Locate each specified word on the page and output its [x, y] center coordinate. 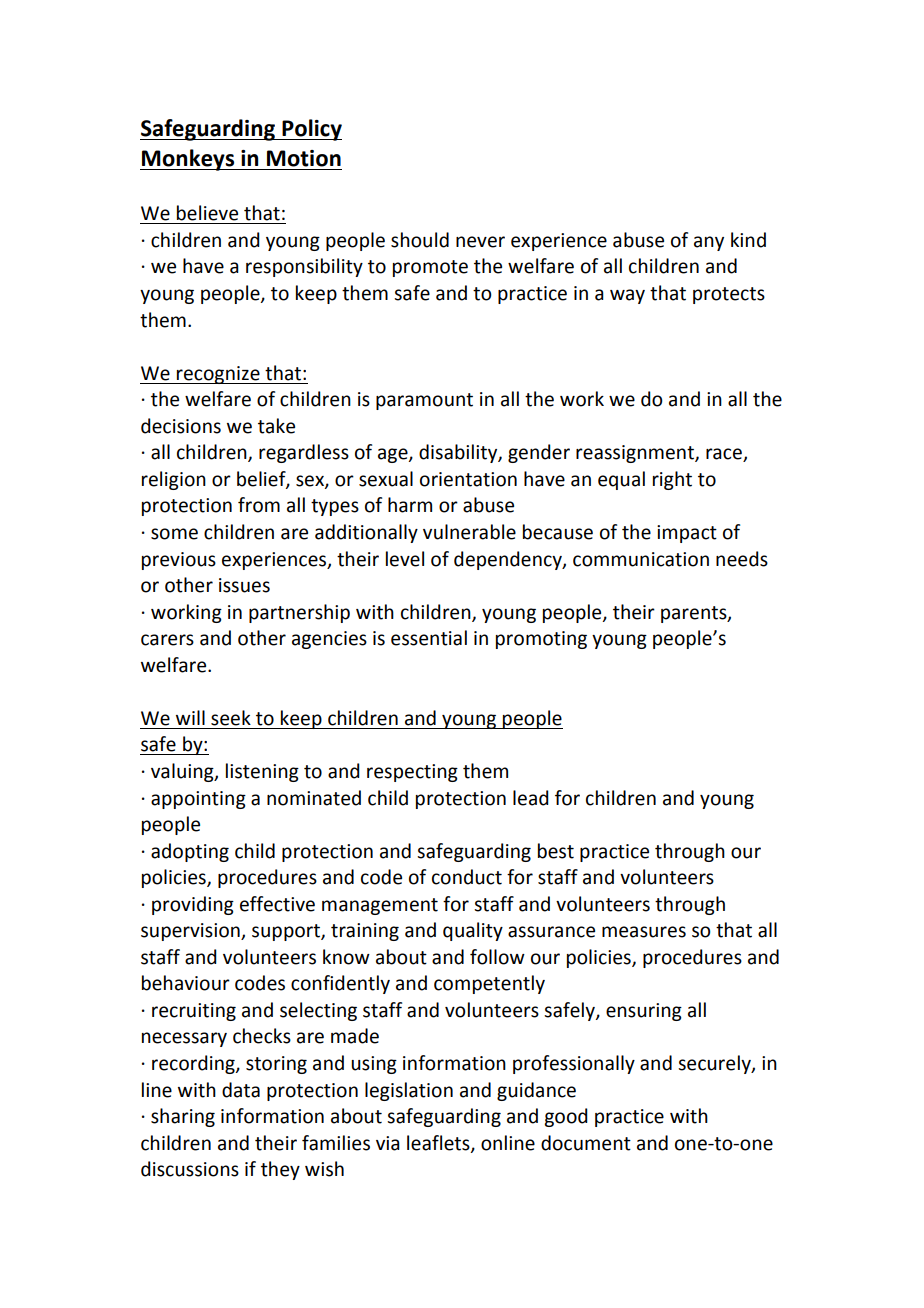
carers [167, 640]
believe [207, 213]
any [709, 243]
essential [429, 638]
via [388, 1143]
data [241, 1090]
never [480, 242]
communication [641, 559]
